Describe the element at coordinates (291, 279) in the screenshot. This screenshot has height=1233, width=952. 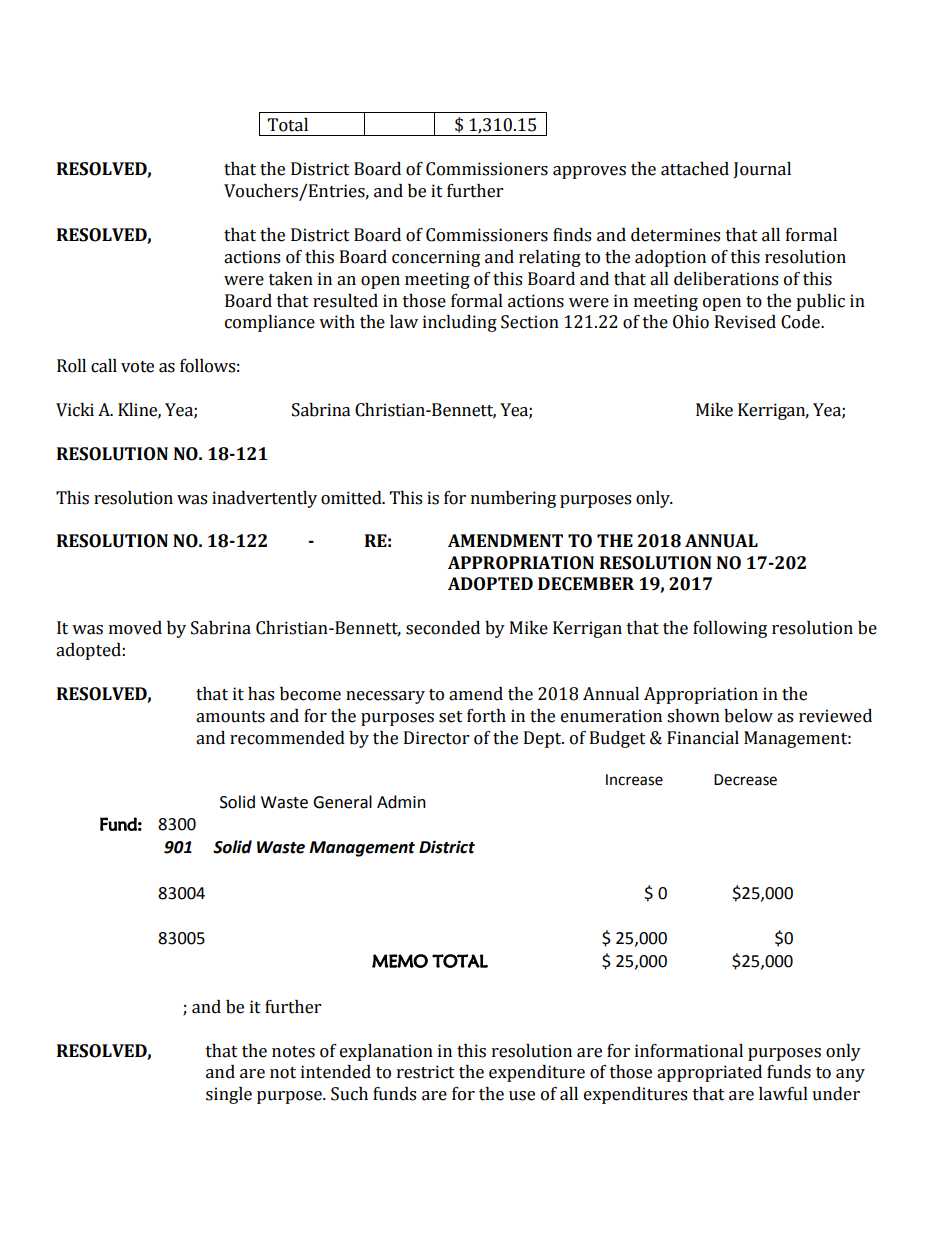
I see `taken` at that location.
